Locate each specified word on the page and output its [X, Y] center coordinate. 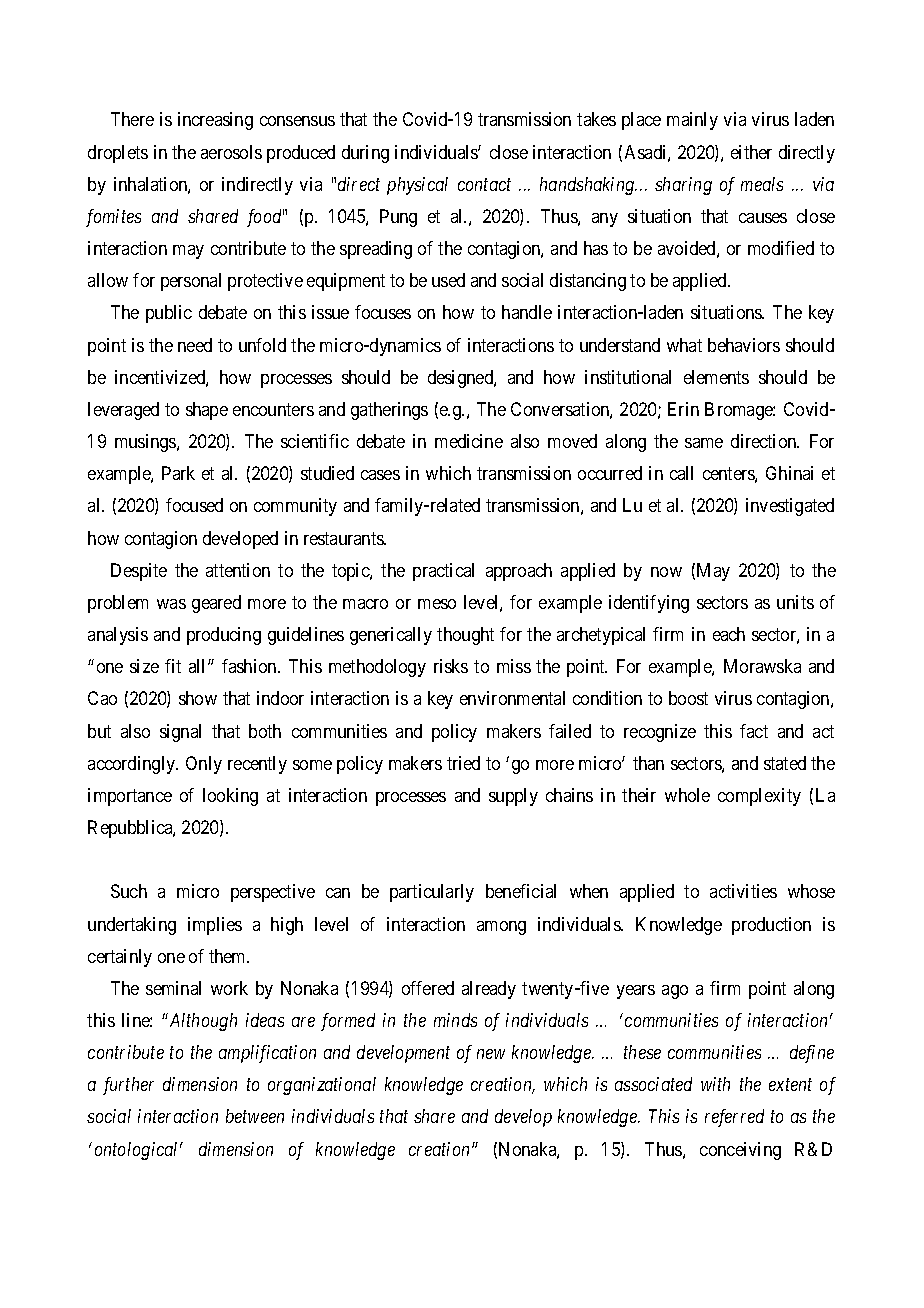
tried [463, 763]
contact [484, 185]
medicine [469, 441]
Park [178, 473]
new [491, 1054]
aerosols [231, 152]
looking [230, 797]
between [255, 1116]
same [704, 443]
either [751, 152]
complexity [759, 797]
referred [734, 1118]
